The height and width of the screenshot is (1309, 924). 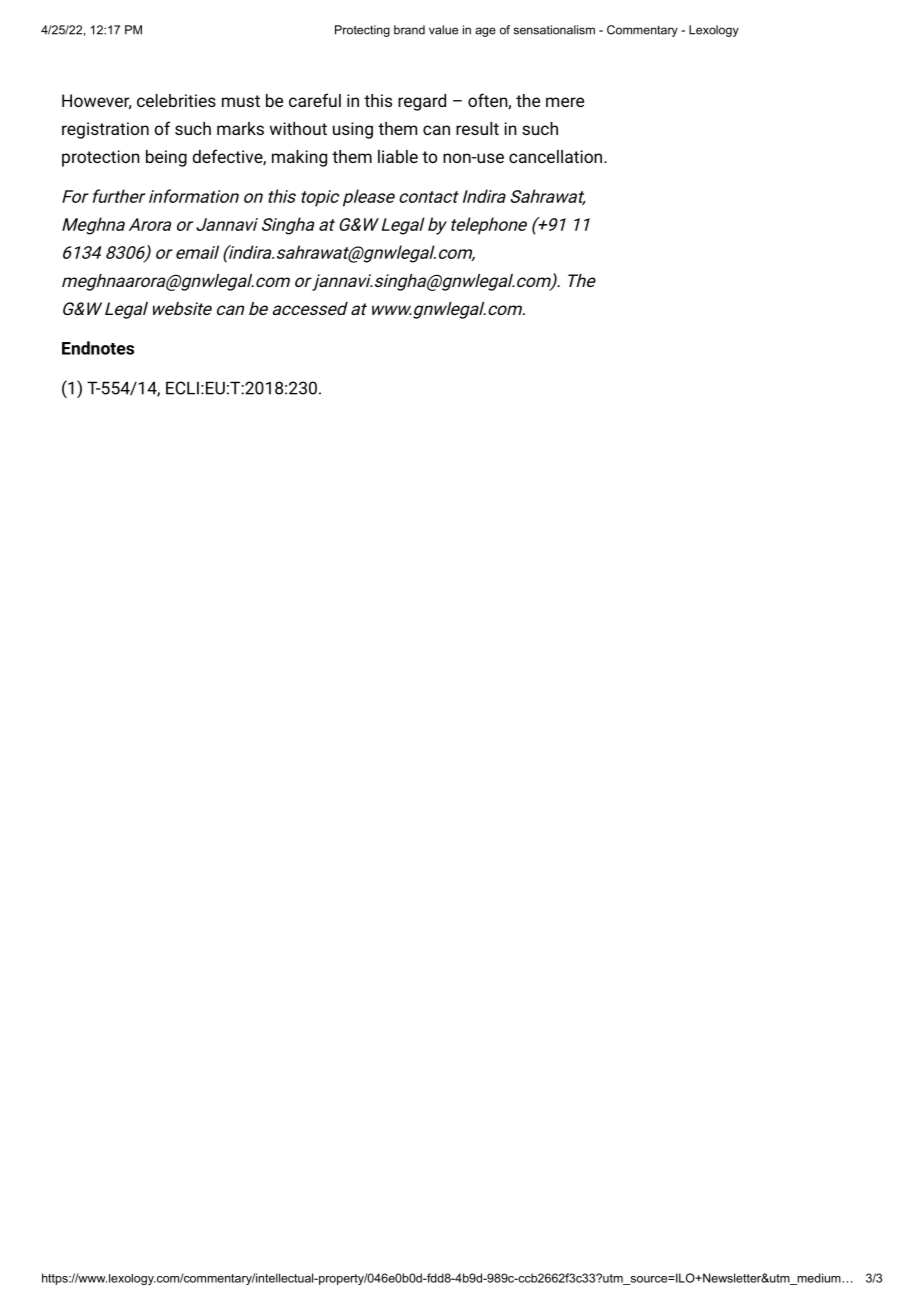 I want to click on making, so click(x=299, y=158).
